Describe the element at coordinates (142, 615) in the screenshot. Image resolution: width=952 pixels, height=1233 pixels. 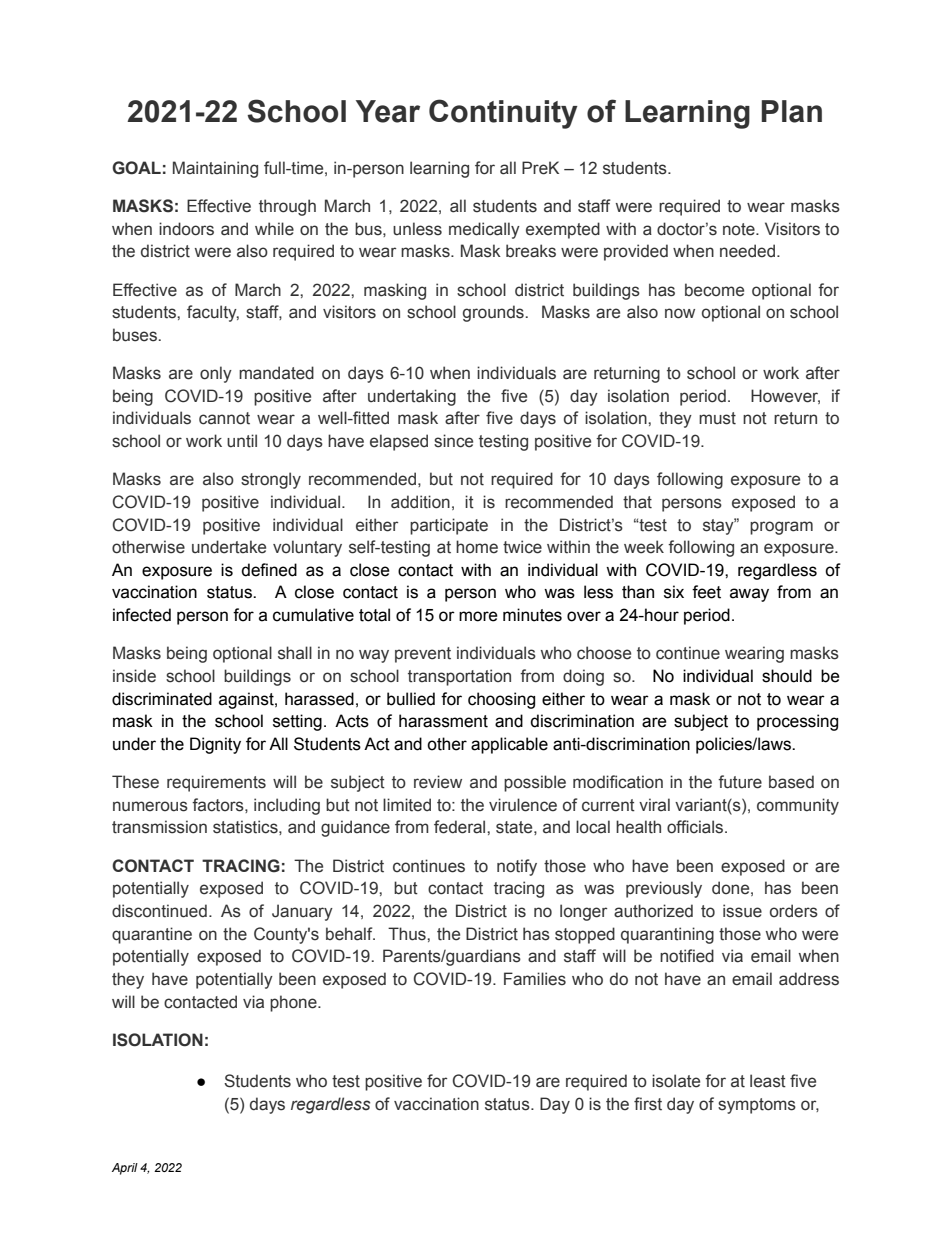
I see `infected` at that location.
